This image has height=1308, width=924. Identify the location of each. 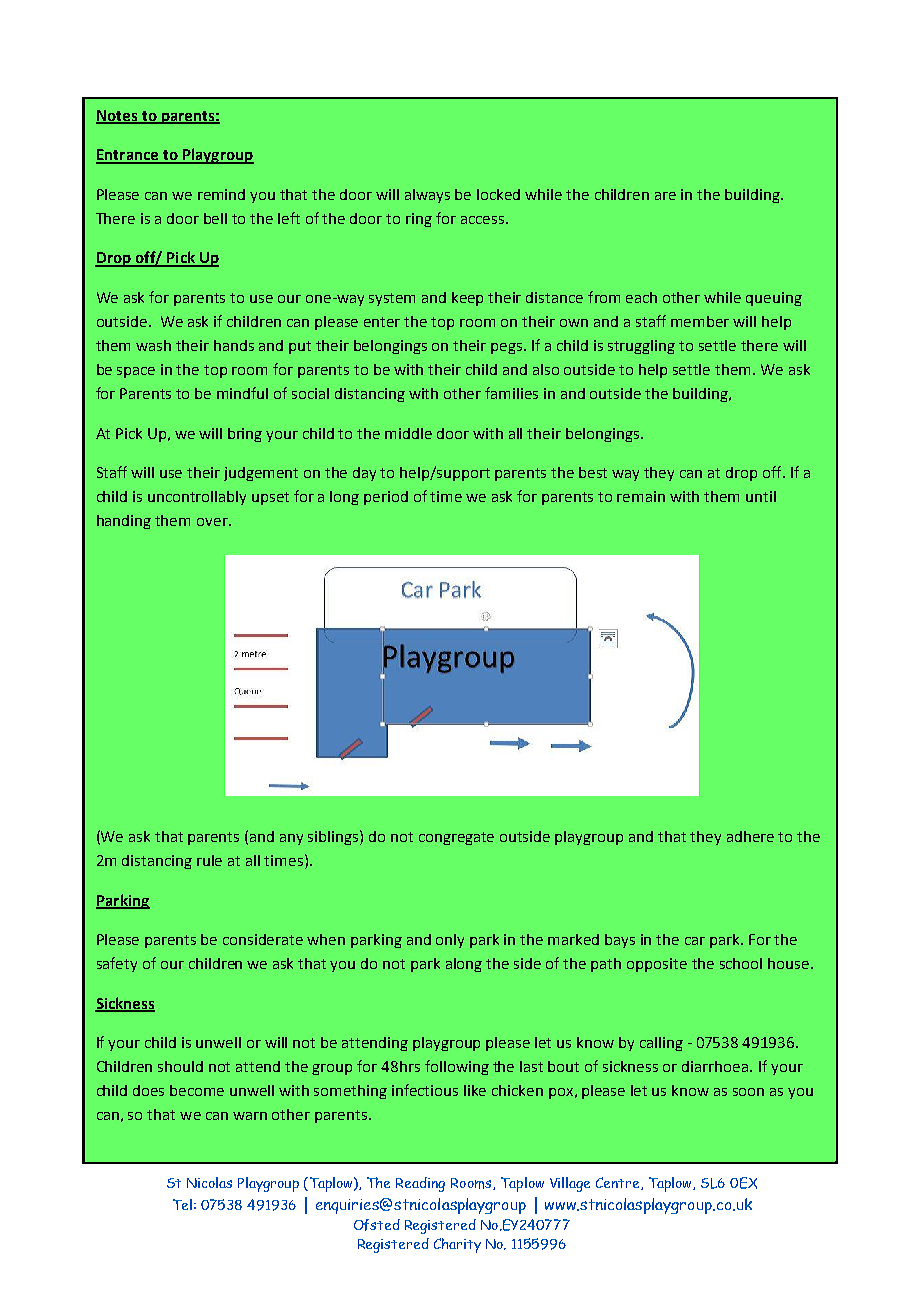
(641, 297).
